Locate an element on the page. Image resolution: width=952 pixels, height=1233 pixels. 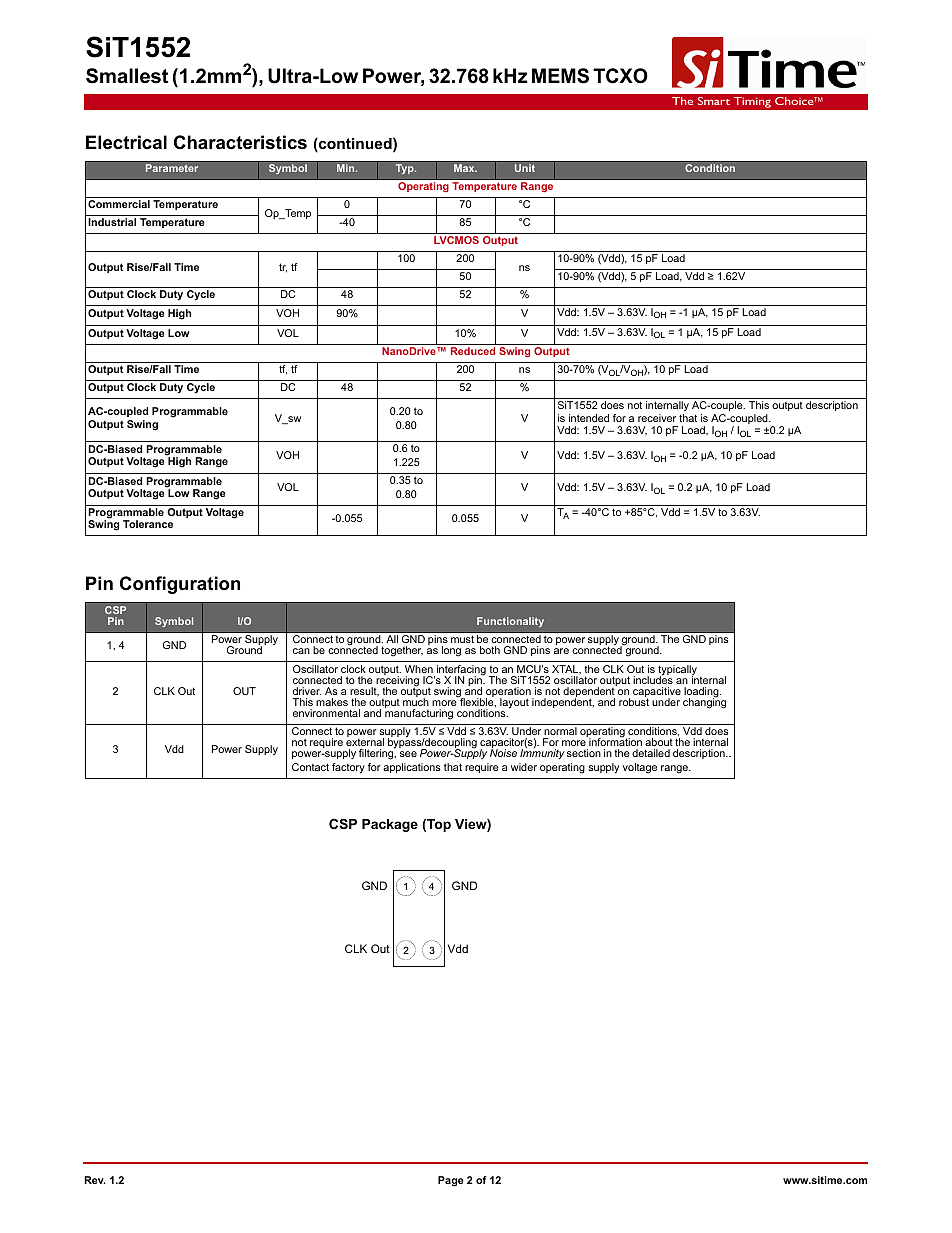
Page is located at coordinates (451, 1181).
